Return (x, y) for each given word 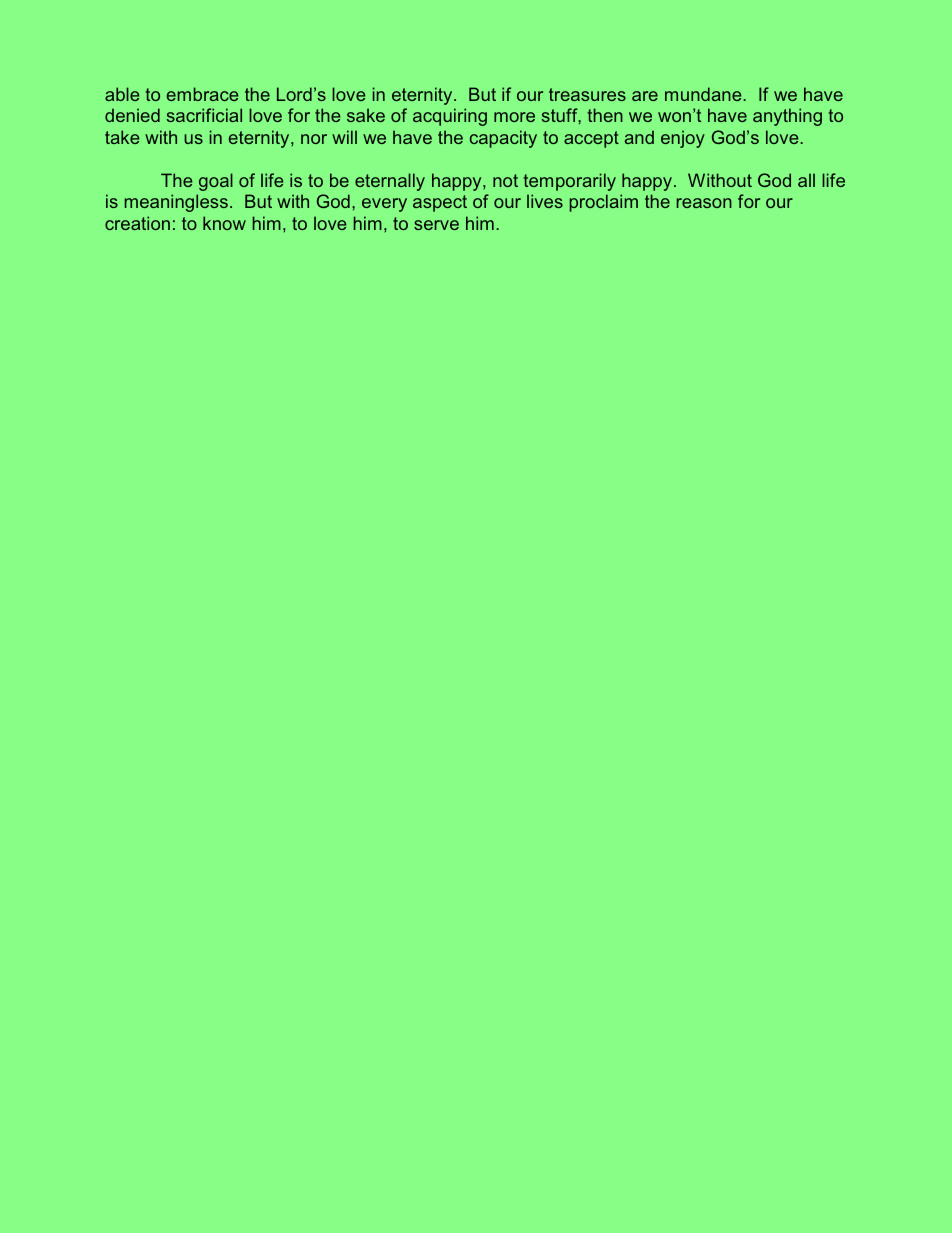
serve (436, 225)
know (224, 223)
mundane (704, 94)
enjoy (683, 139)
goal (216, 182)
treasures (587, 94)
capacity (503, 139)
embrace (202, 94)
